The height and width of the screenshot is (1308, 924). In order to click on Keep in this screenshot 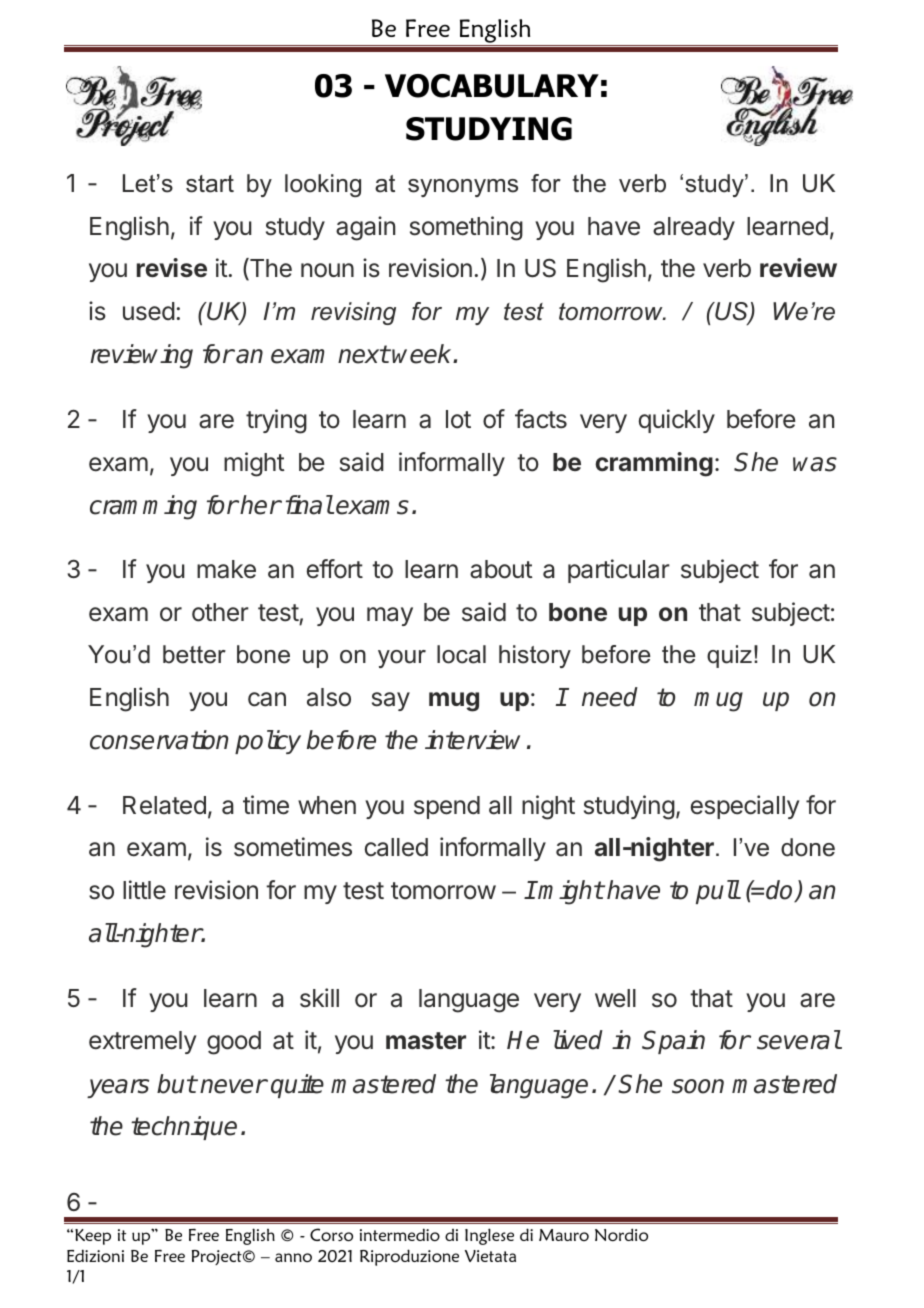, I will do `click(93, 1237)`.
